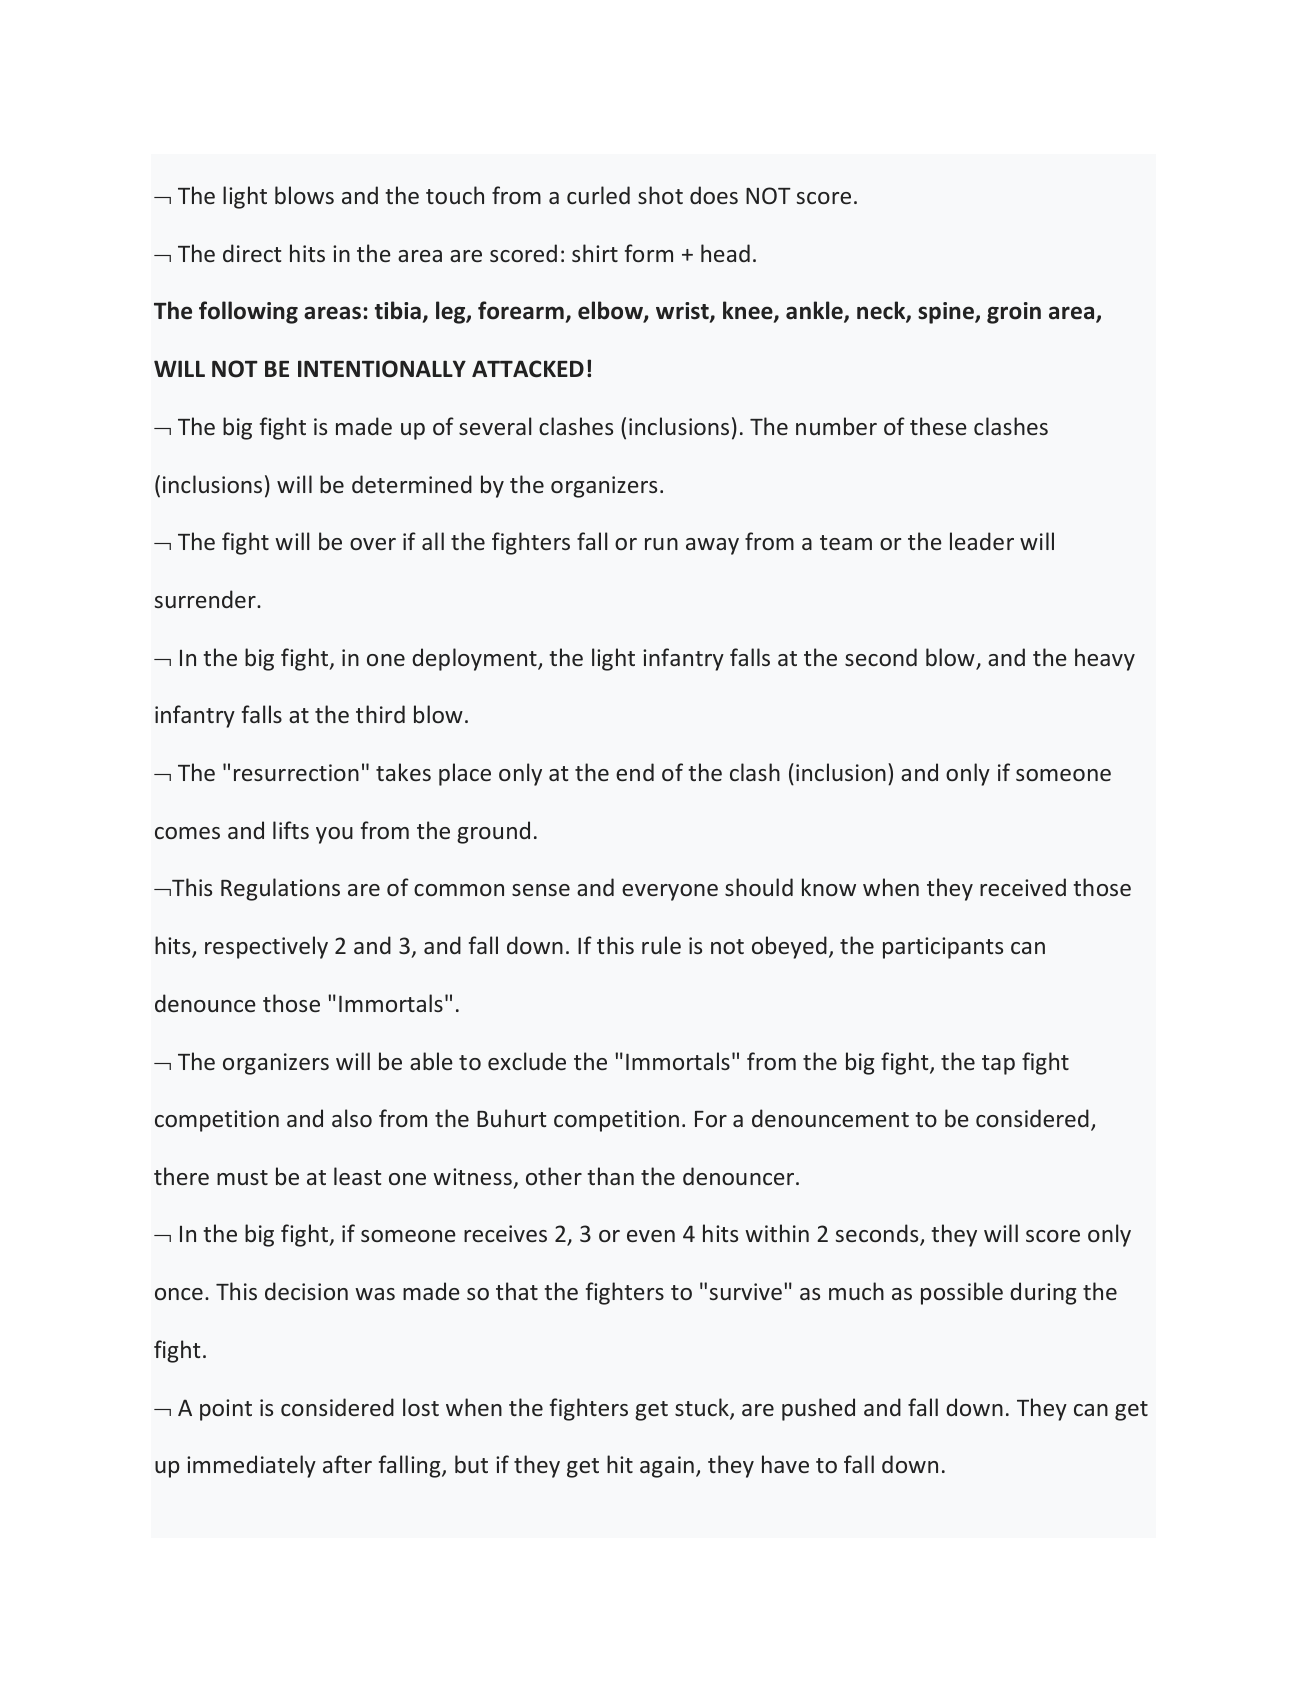 This image has height=1692, width=1307. I want to click on tap, so click(998, 1065).
